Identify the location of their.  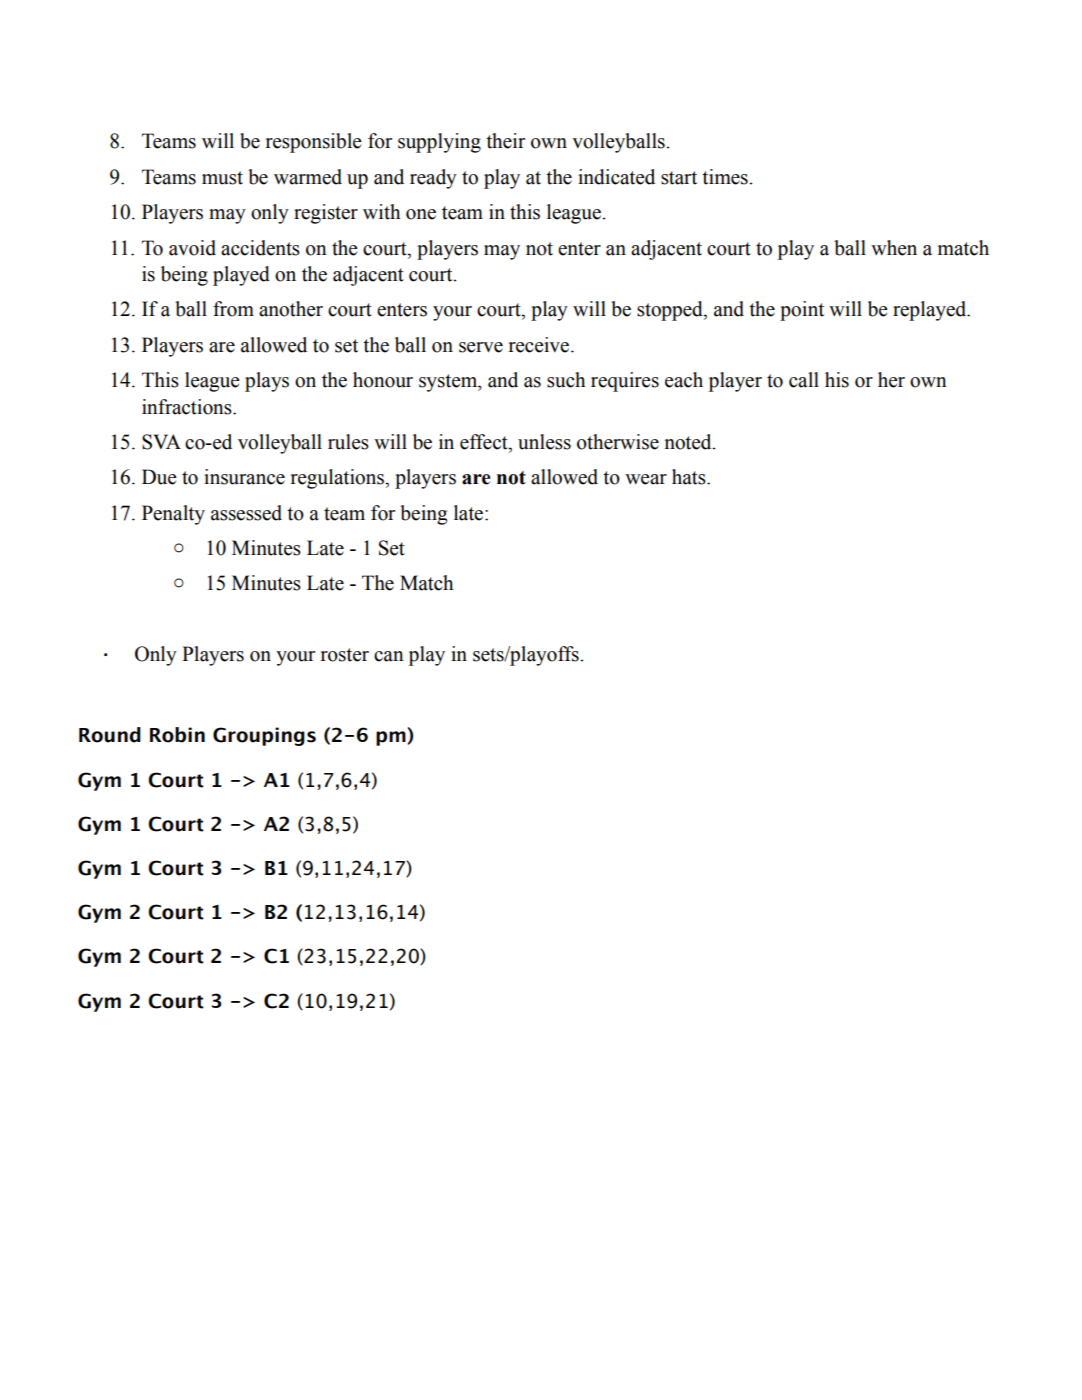
(505, 141).
